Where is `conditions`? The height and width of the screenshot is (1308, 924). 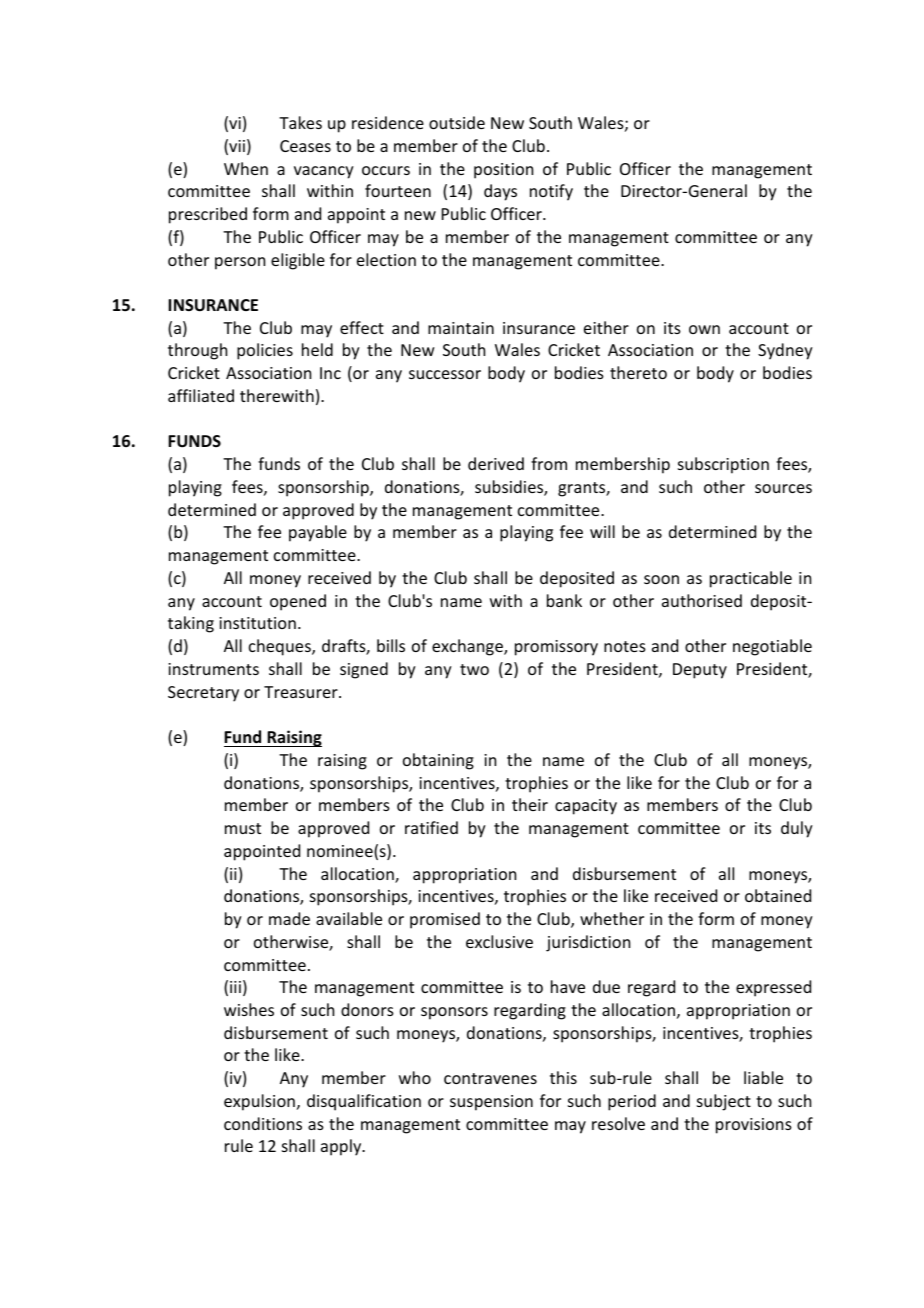
conditions is located at coordinates (263, 1123).
